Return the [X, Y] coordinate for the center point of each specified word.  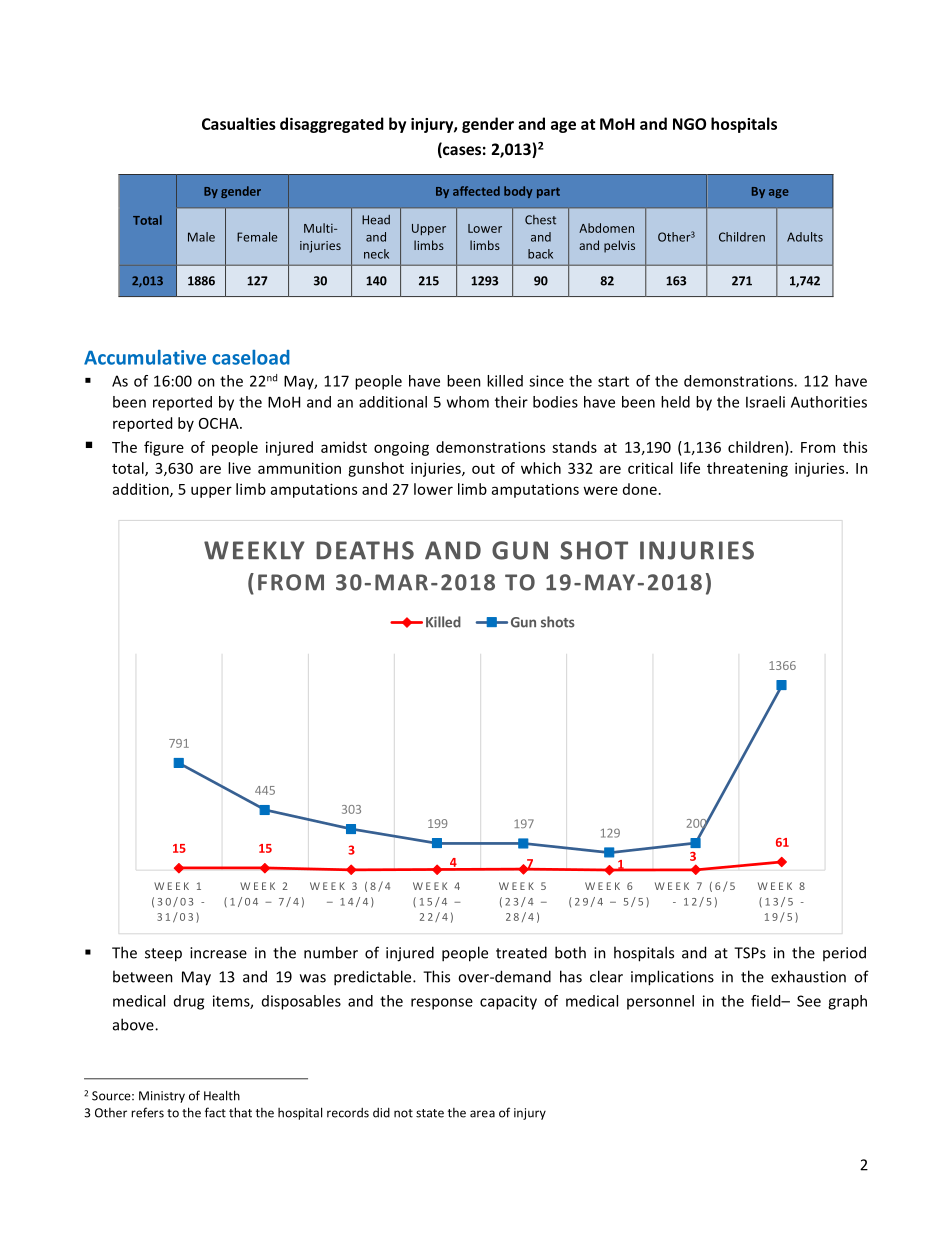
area [482, 1114]
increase [218, 953]
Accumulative [145, 357]
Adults [805, 237]
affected [476, 191]
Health [222, 1095]
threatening [747, 469]
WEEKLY [254, 550]
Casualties [239, 123]
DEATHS [365, 550]
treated [521, 952]
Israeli [765, 402]
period [844, 953]
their [511, 402]
